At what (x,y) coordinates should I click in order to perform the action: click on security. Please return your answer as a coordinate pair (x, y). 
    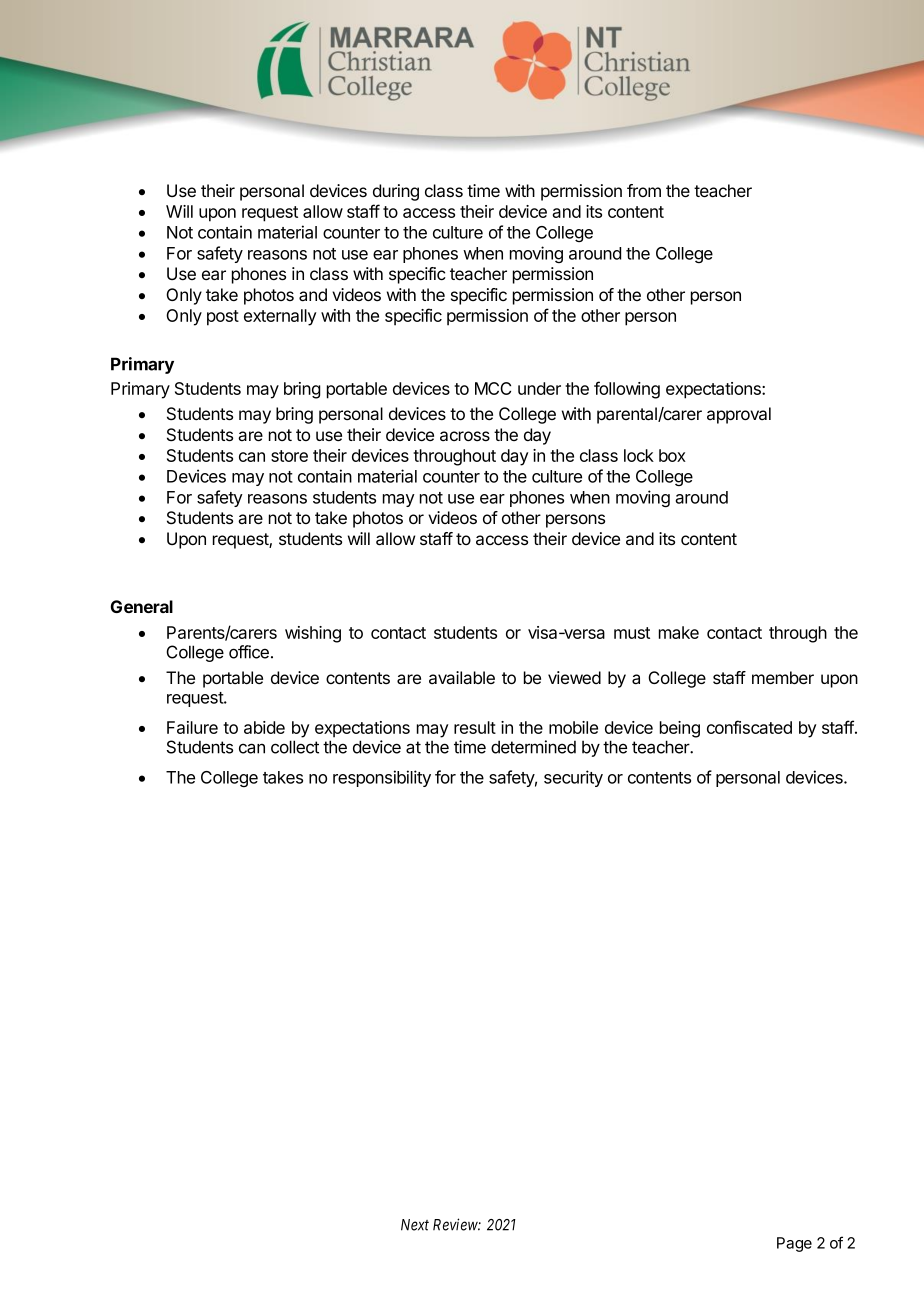
    Looking at the image, I should click on (573, 778).
